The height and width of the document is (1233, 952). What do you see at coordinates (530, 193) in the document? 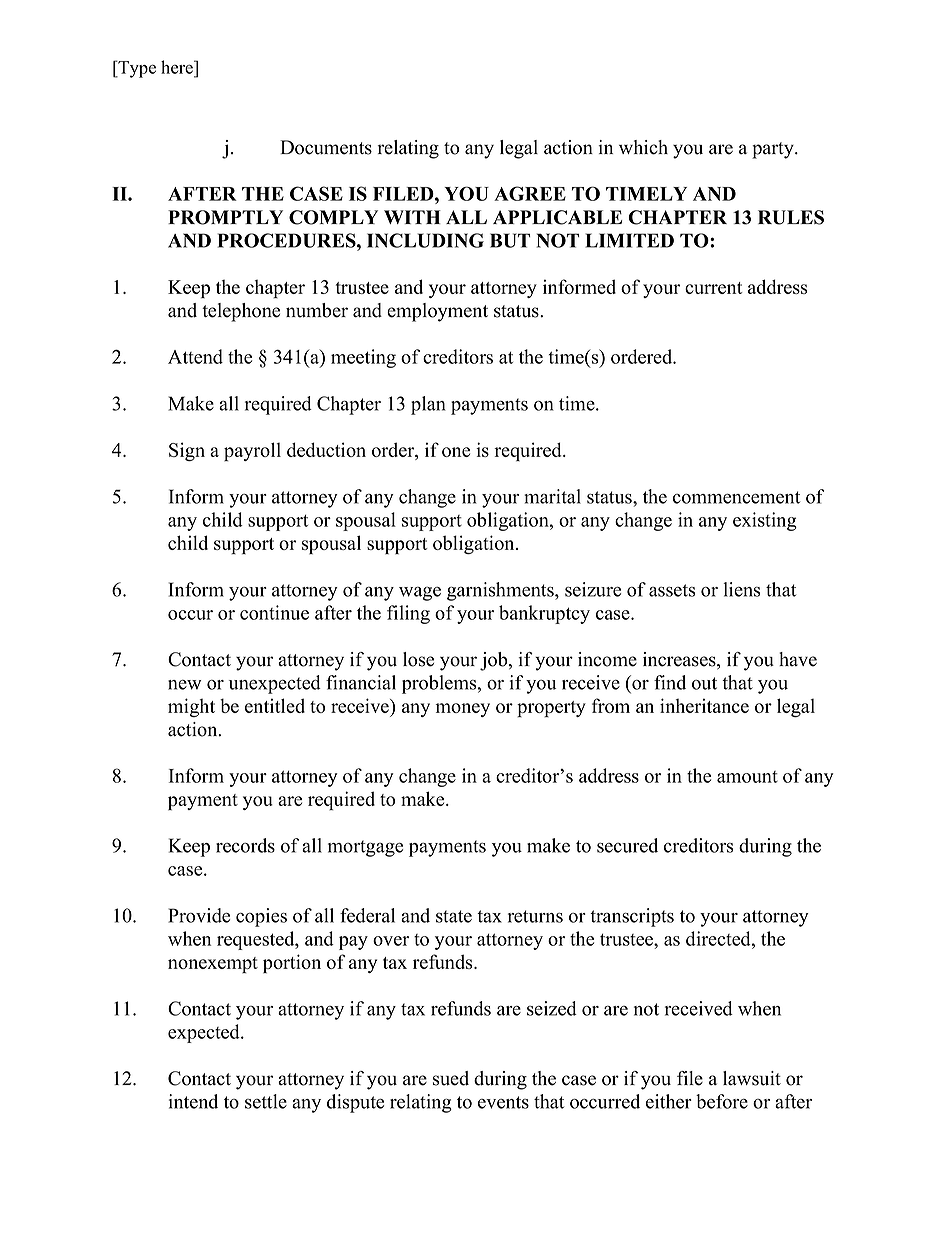
I see `AGREE` at bounding box center [530, 193].
